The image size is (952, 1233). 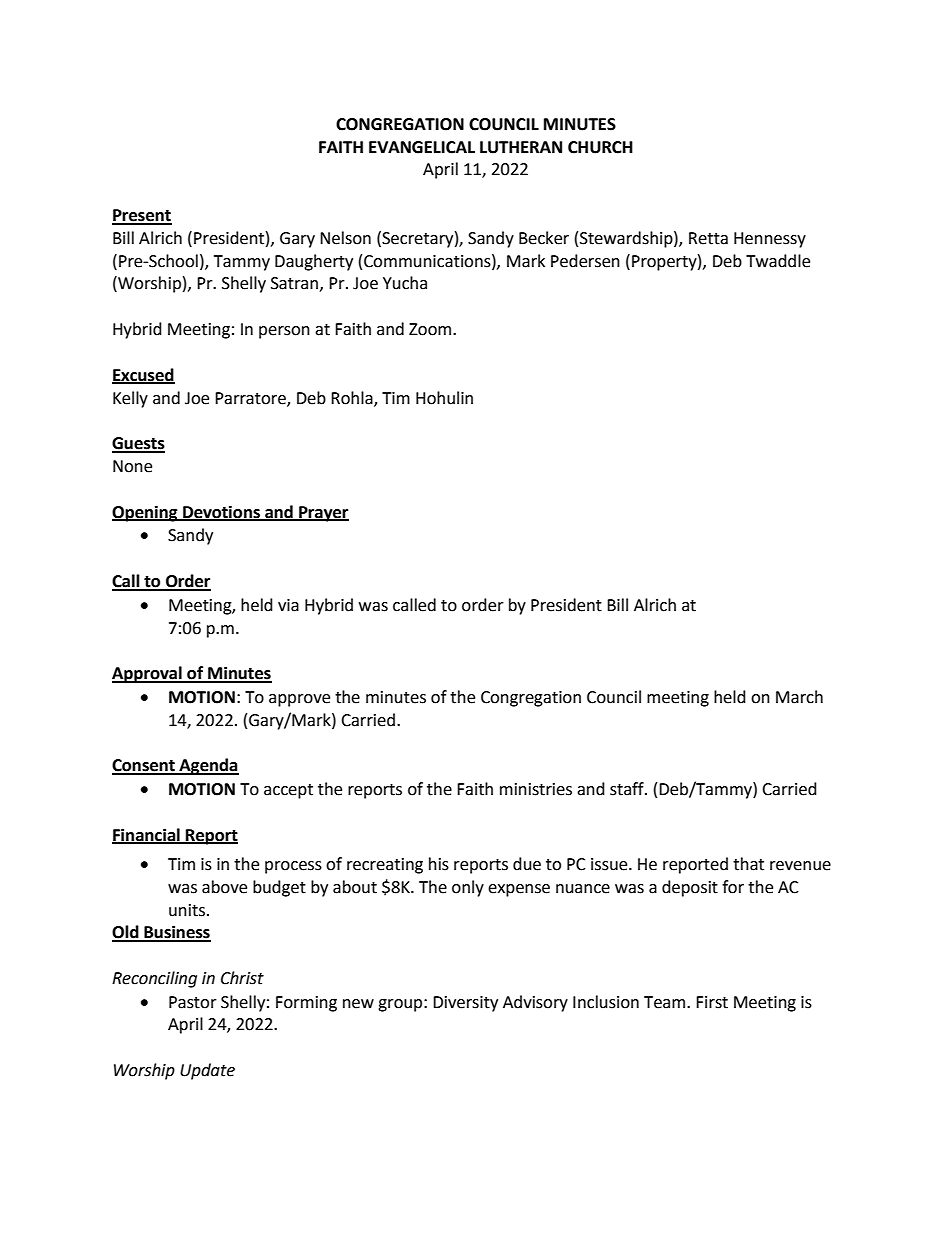 What do you see at coordinates (628, 789) in the document?
I see `staff` at bounding box center [628, 789].
